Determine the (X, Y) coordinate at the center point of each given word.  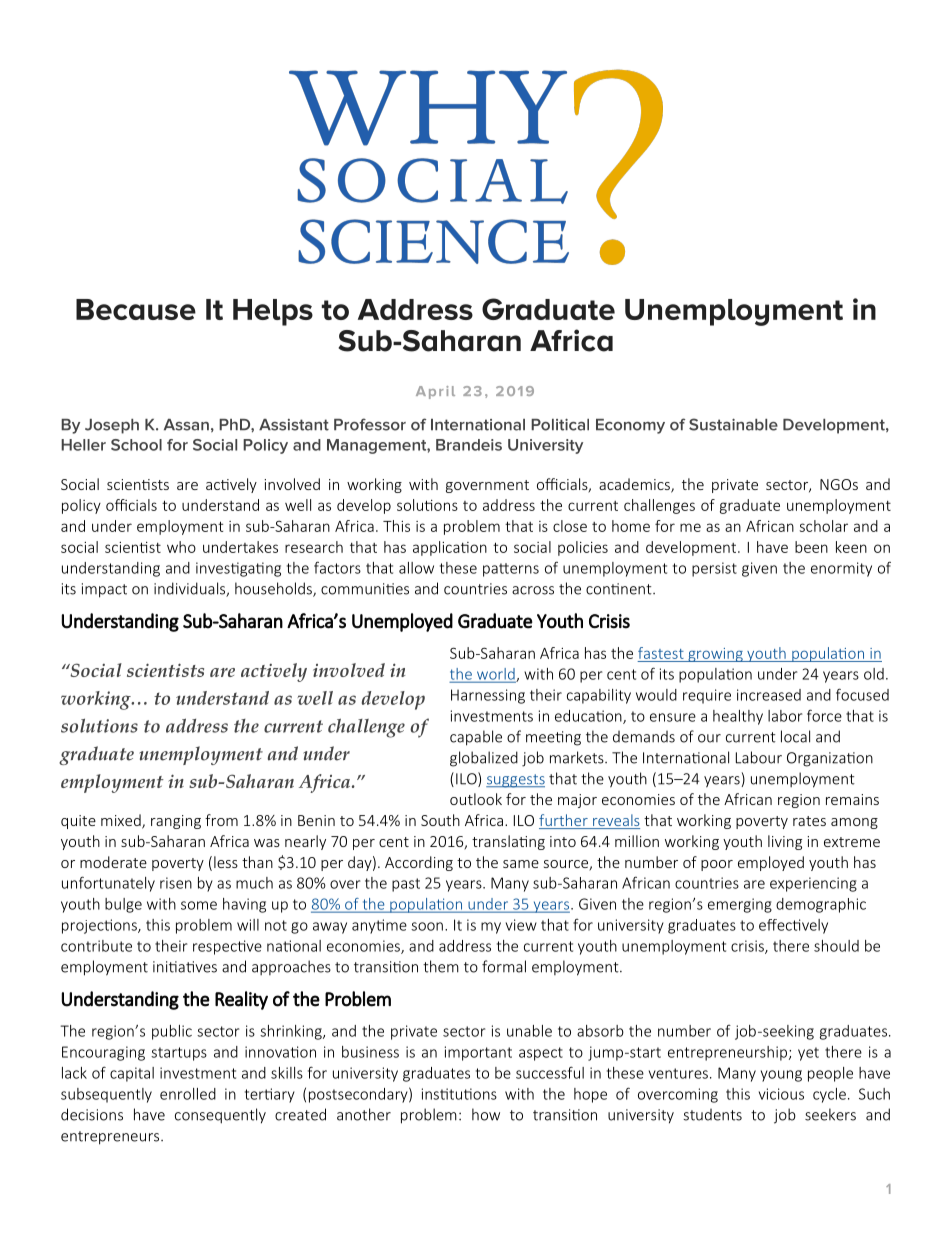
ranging (176, 822)
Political (560, 425)
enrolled (188, 1094)
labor (785, 716)
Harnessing (488, 696)
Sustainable (733, 424)
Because (136, 309)
